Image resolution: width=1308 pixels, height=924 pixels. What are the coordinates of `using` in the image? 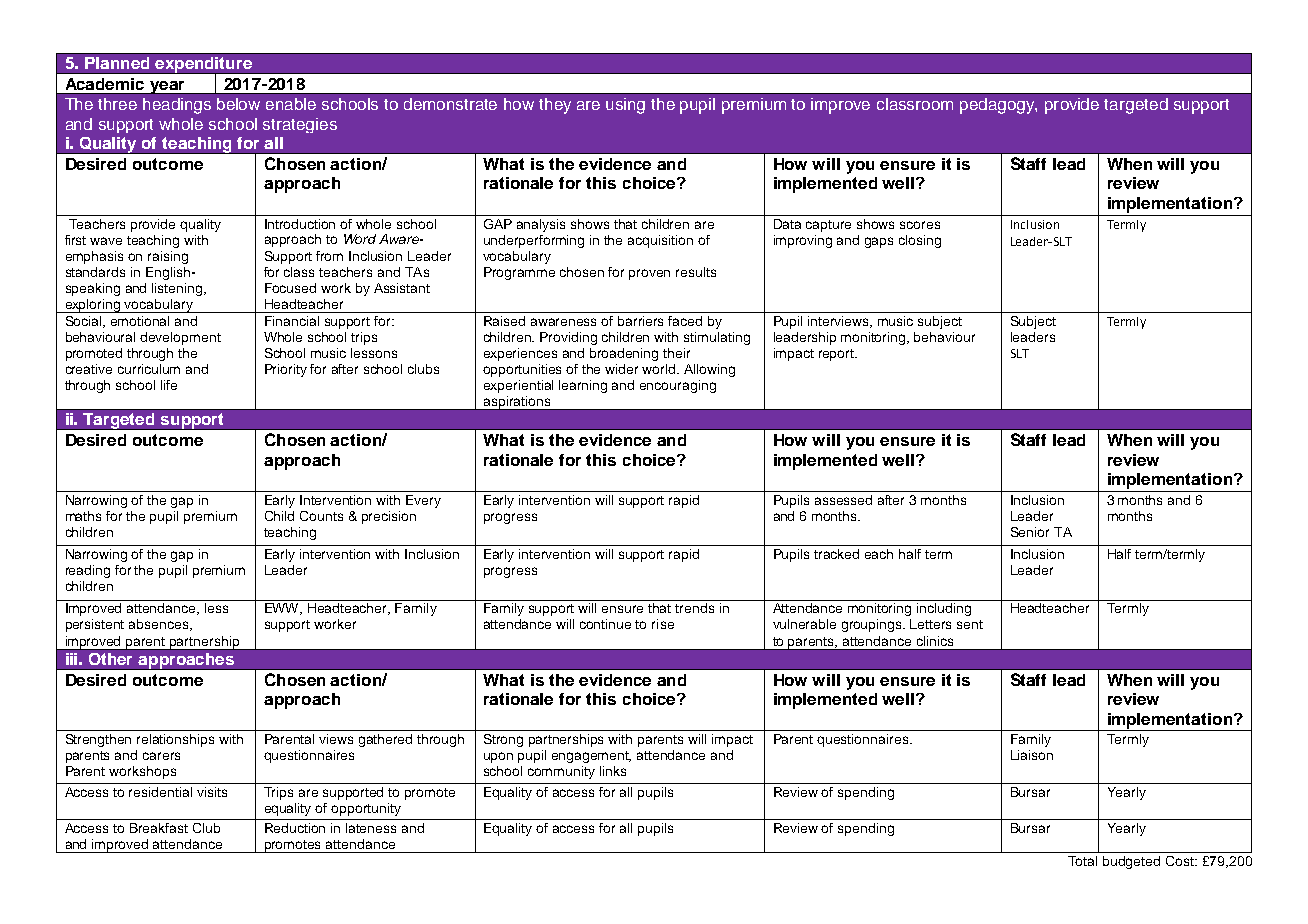 It's located at (625, 106).
